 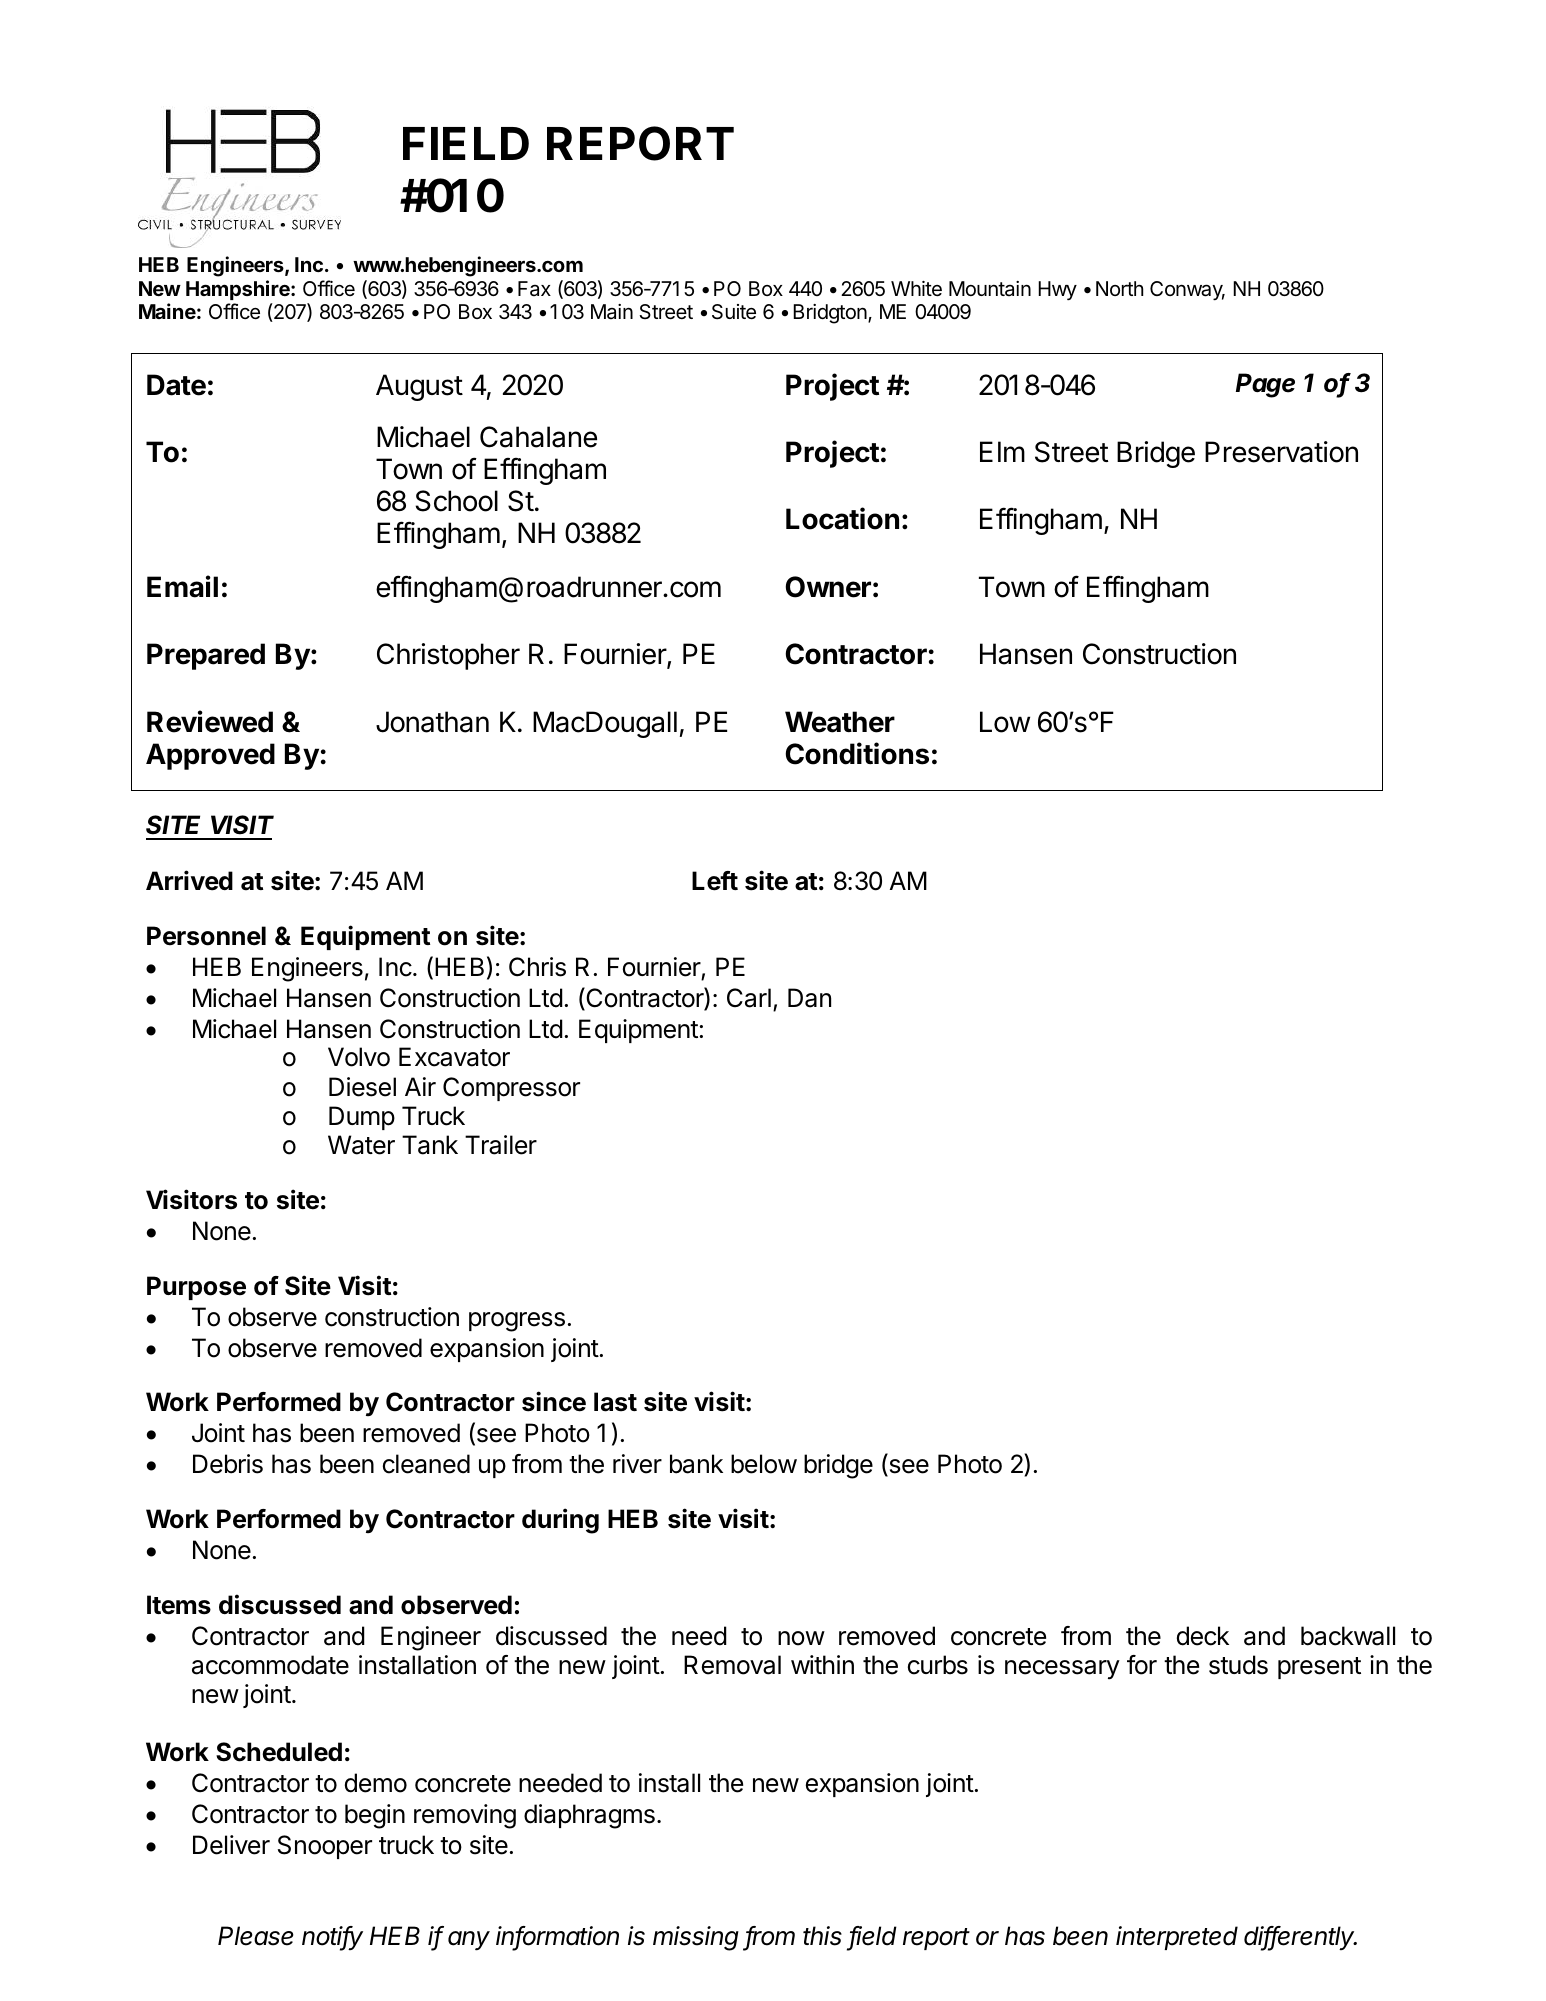 I want to click on Dan, so click(x=809, y=998).
